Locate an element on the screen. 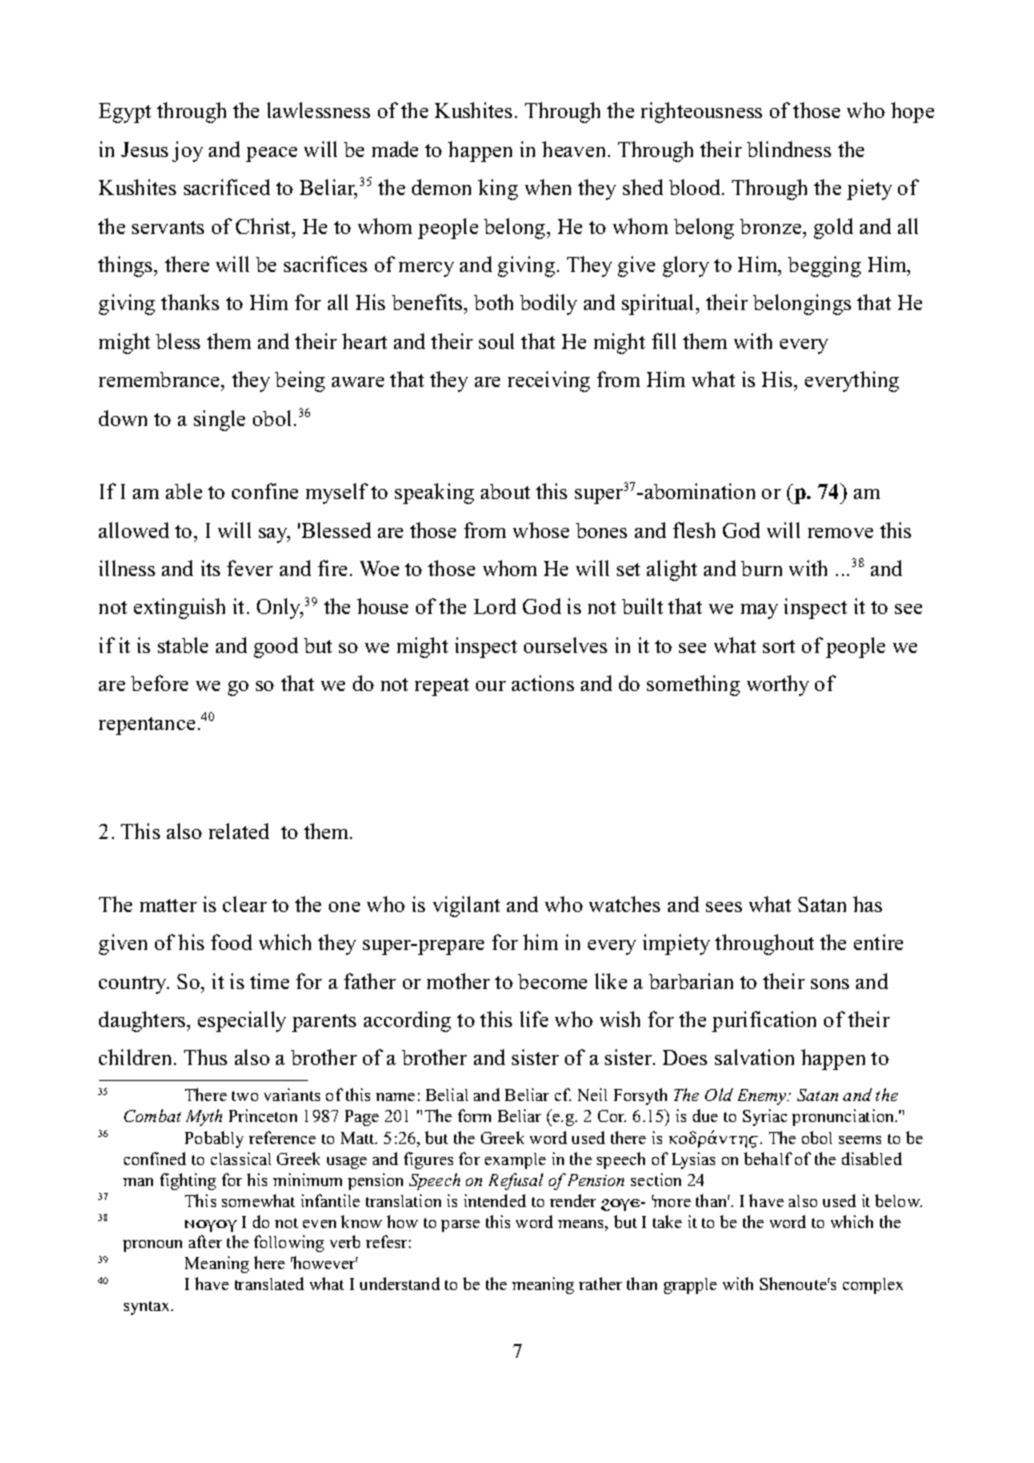 This screenshot has height=1463, width=1034. after is located at coordinates (205, 1241).
